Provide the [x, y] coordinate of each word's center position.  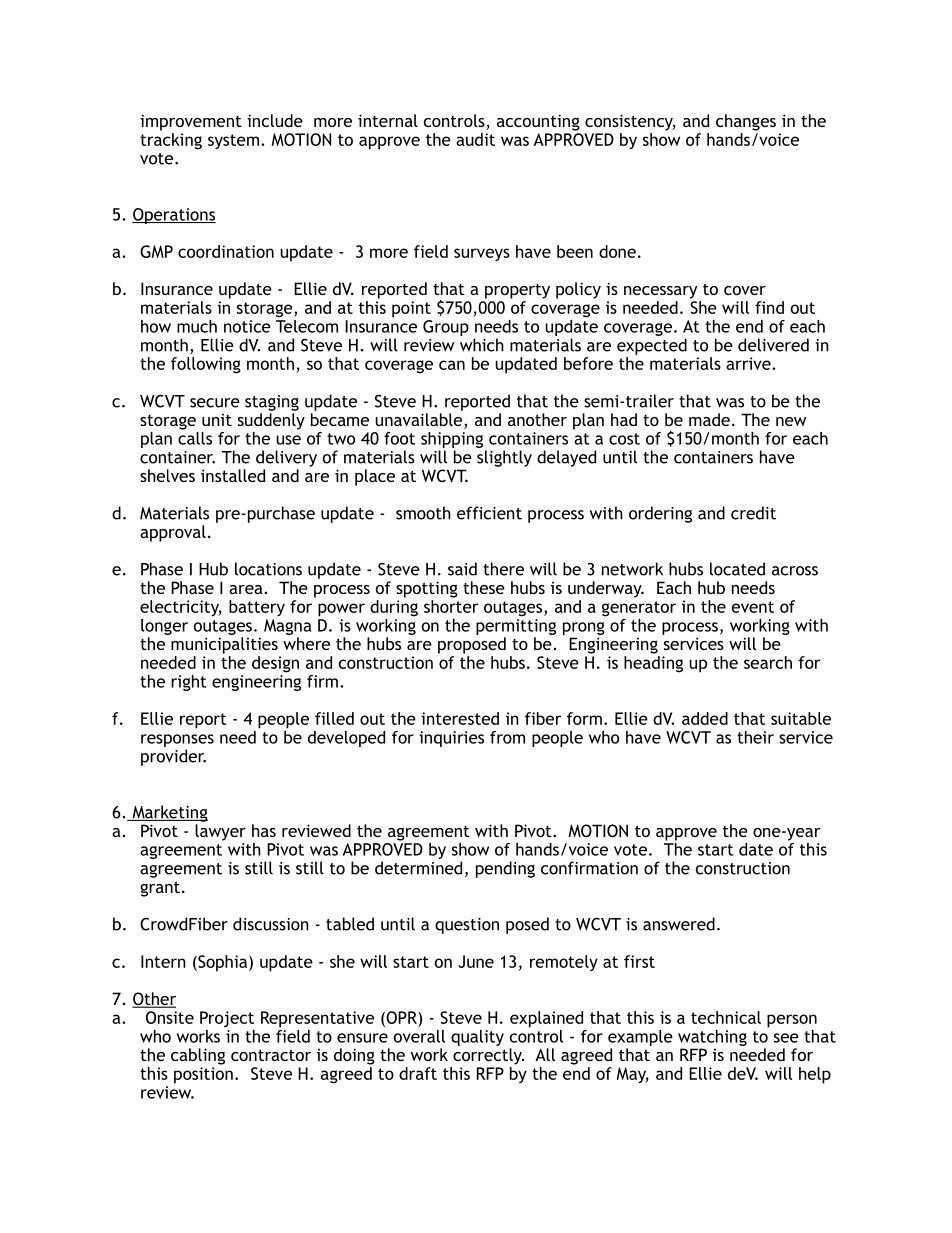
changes [746, 122]
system [233, 141]
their [755, 737]
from [507, 737]
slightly [504, 458]
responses [177, 740]
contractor [271, 1055]
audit [475, 139]
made [709, 419]
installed [233, 475]
